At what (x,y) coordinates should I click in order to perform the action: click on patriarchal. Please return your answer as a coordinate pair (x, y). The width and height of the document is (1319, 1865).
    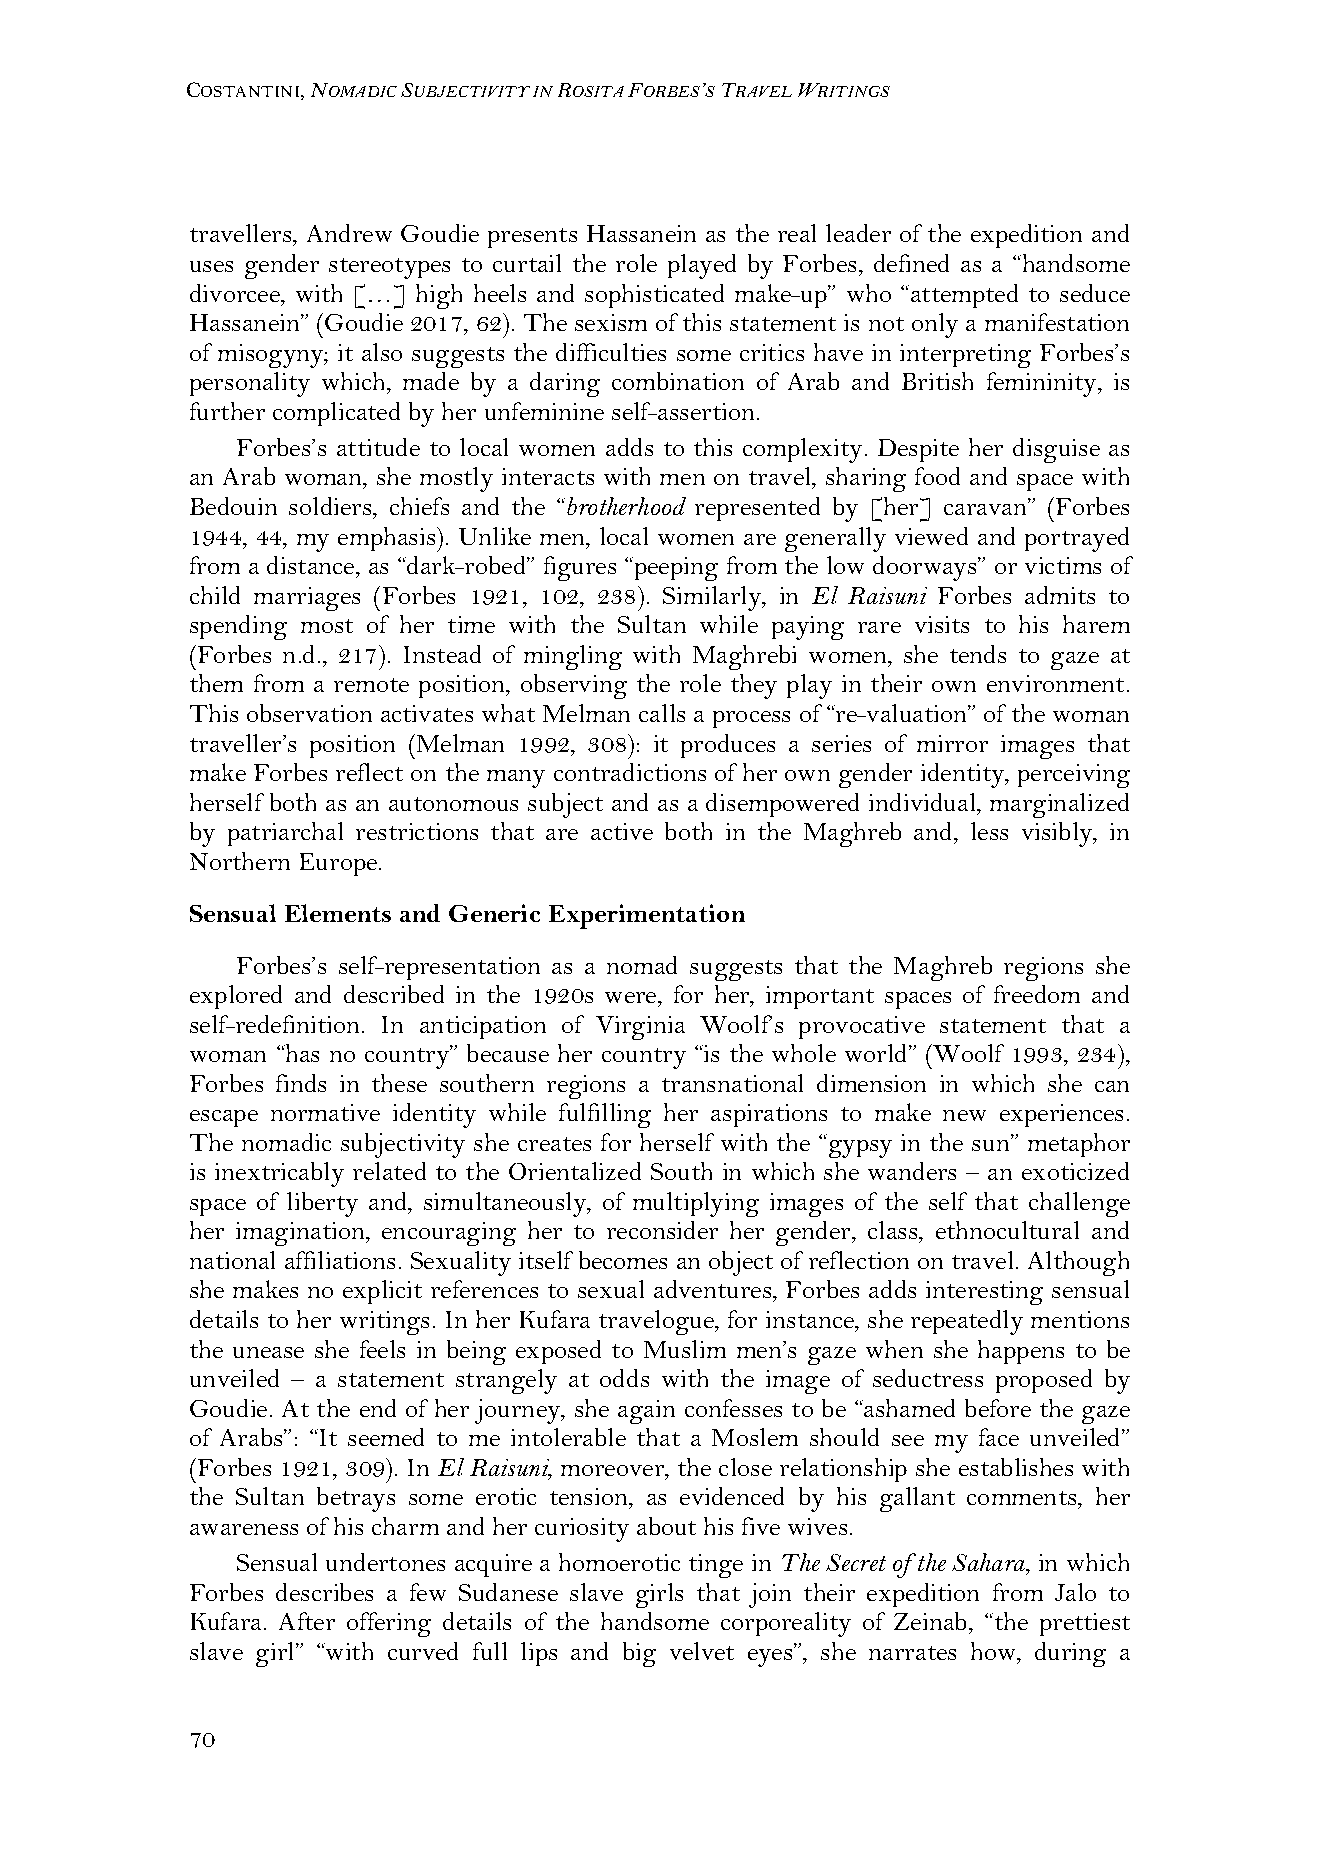
    Looking at the image, I should click on (285, 834).
